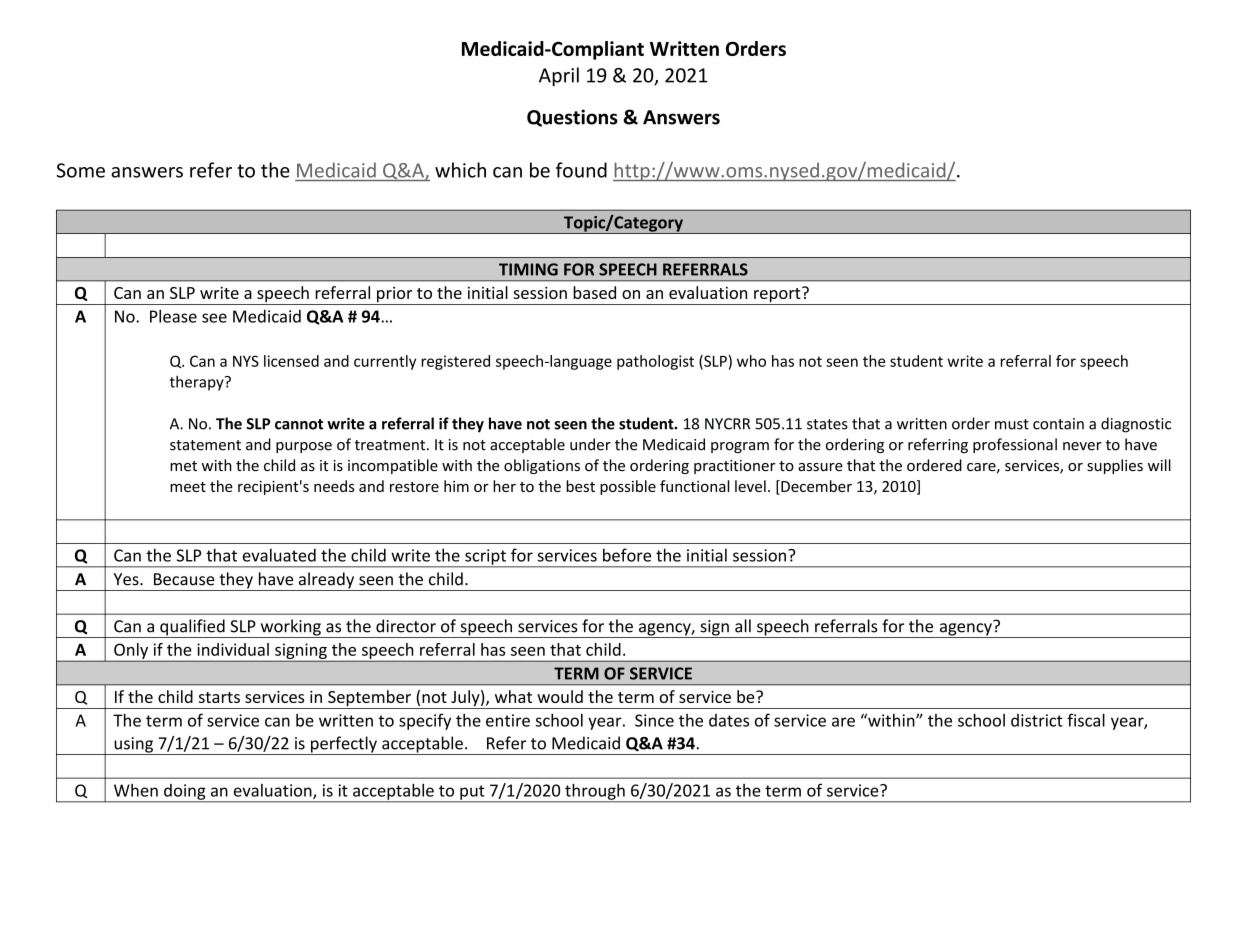 Image resolution: width=1233 pixels, height=952 pixels. Describe the element at coordinates (185, 793) in the document. I see `doing` at that location.
